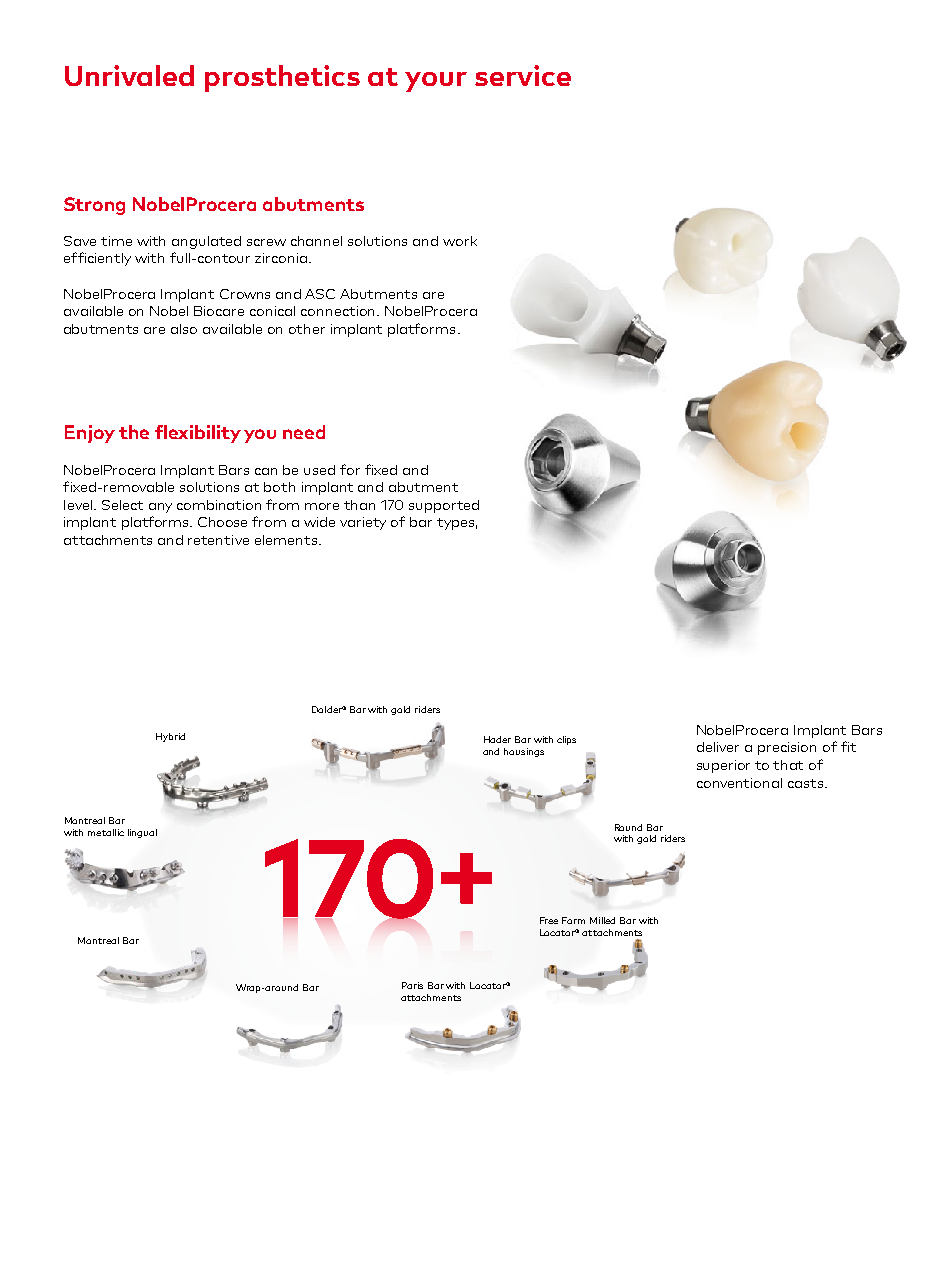 This screenshot has height=1270, width=952. I want to click on housings, so click(524, 752).
